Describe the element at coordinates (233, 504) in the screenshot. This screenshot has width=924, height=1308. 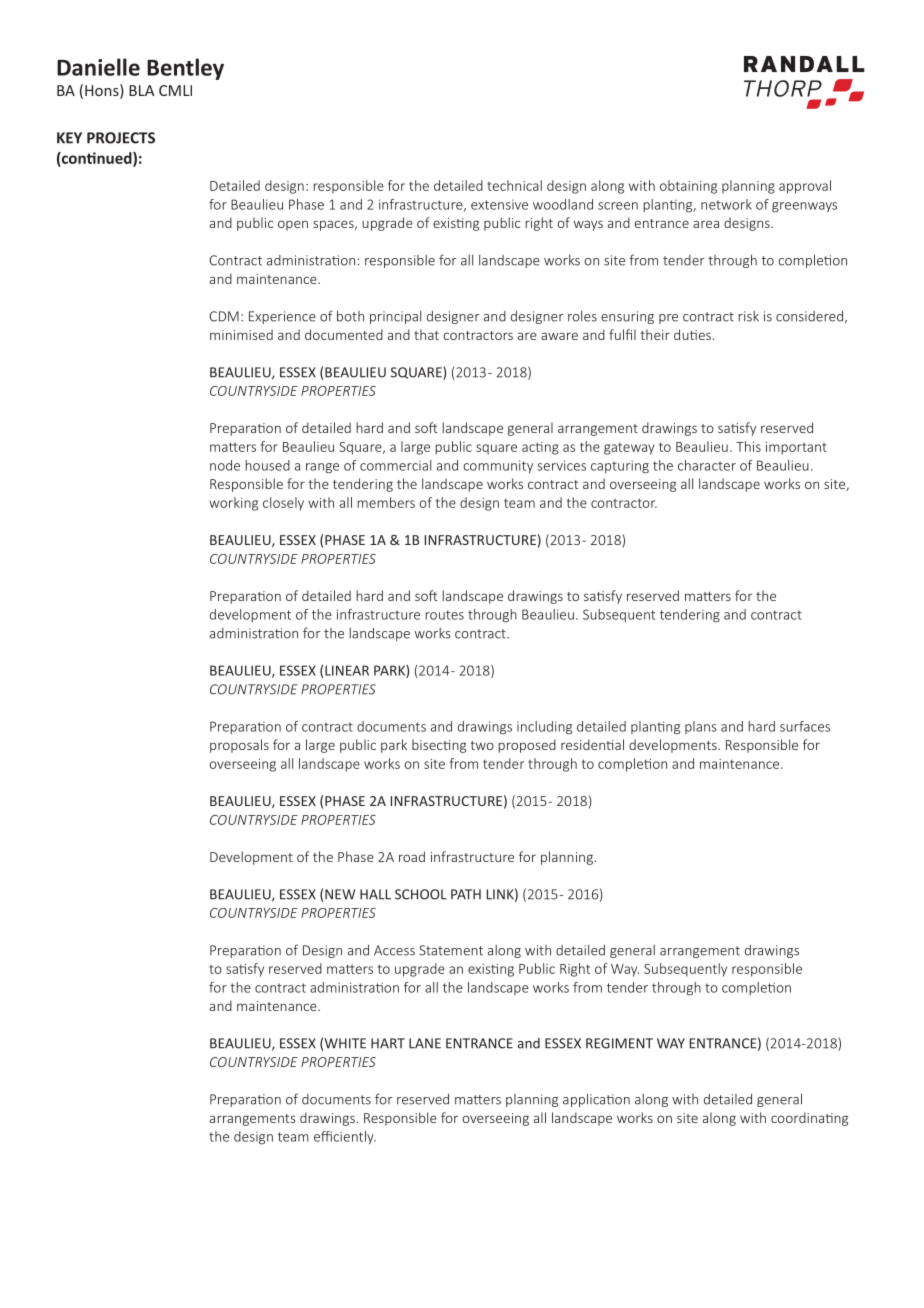
I see `working` at that location.
